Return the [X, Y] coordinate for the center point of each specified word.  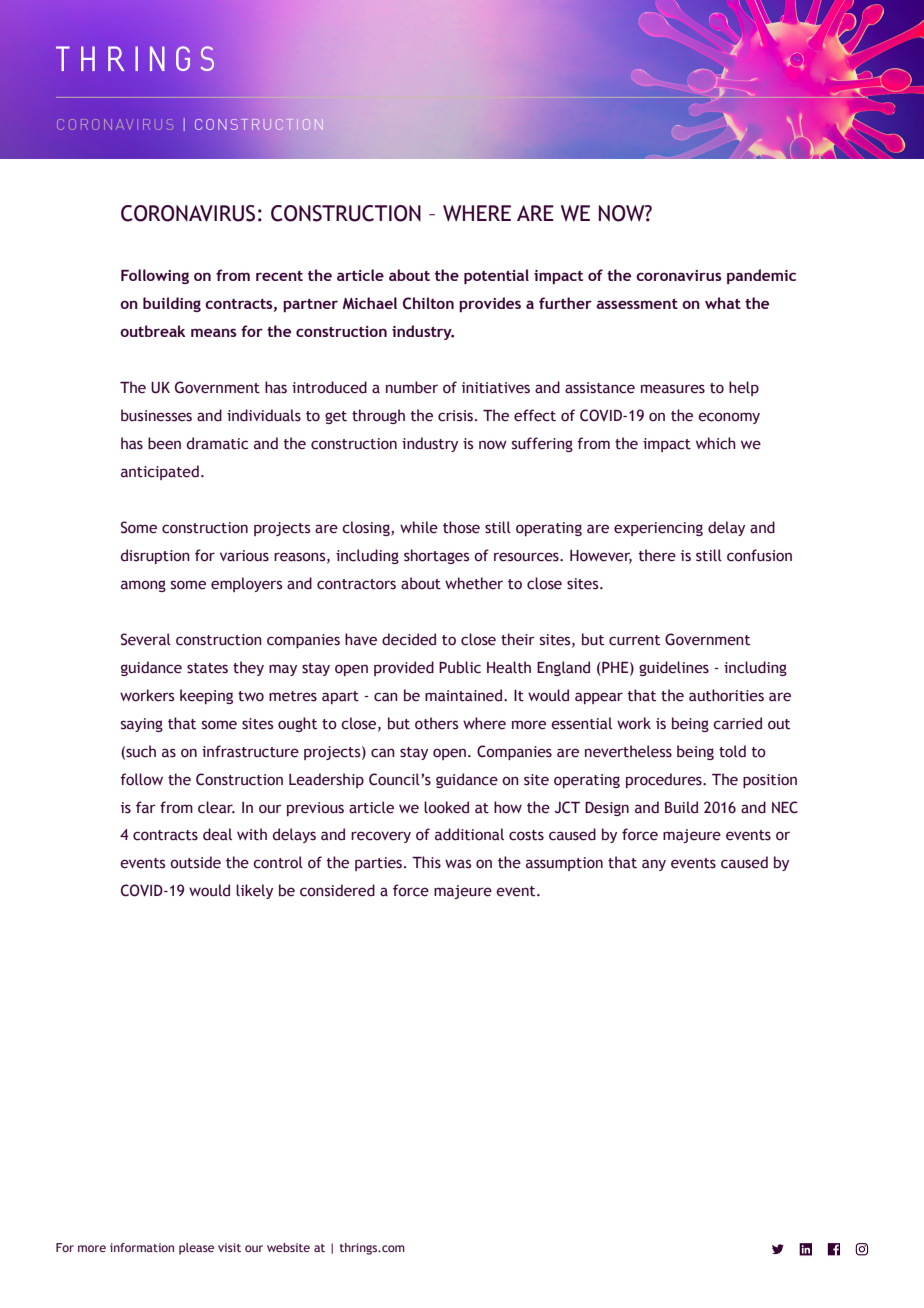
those [461, 527]
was [458, 864]
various [244, 556]
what [723, 303]
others [436, 723]
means [214, 332]
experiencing [658, 529]
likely [254, 891]
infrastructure [250, 751]
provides [490, 304]
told [732, 751]
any [654, 865]
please [196, 1249]
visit [229, 1247]
